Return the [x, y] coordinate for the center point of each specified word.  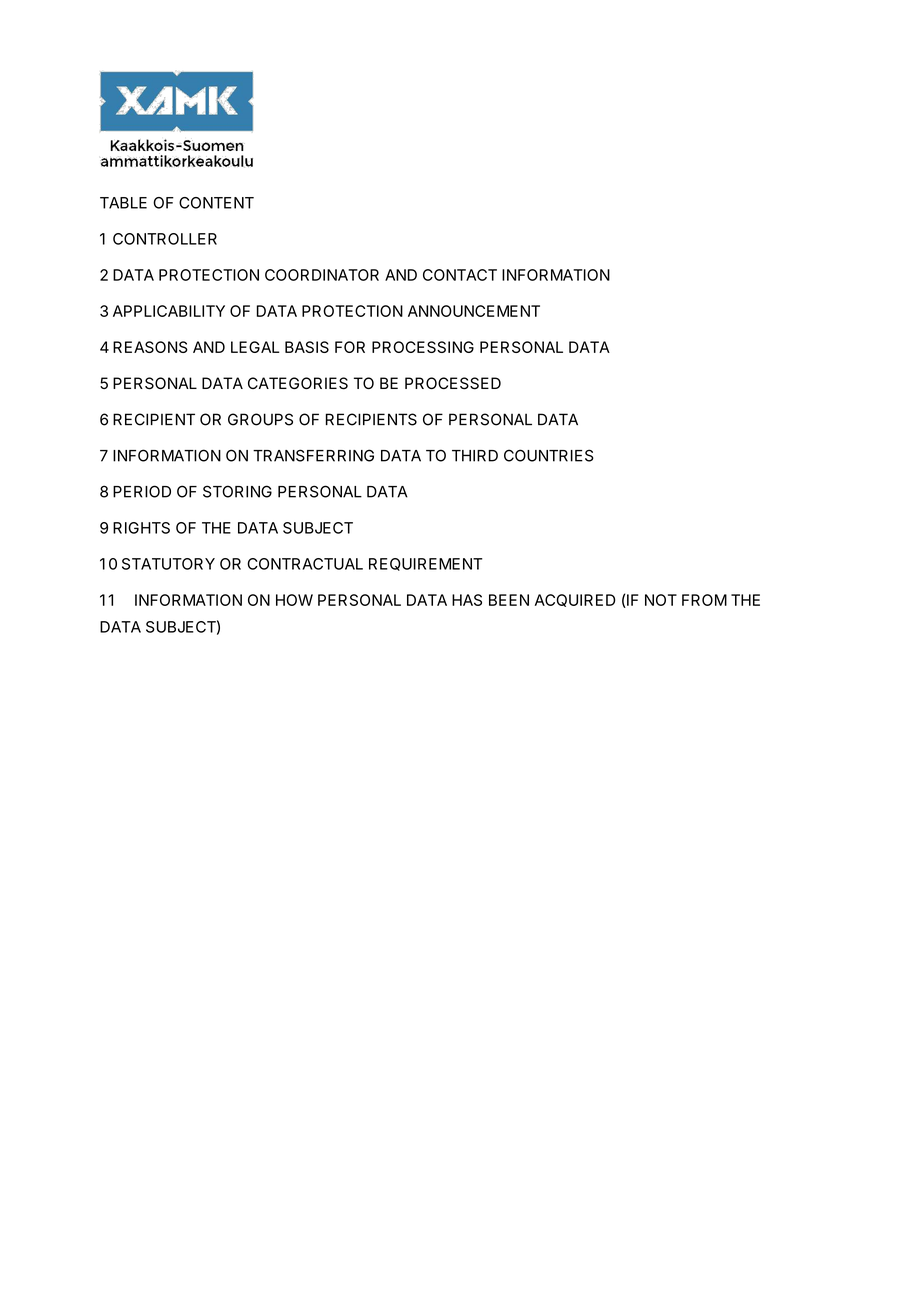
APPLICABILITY [169, 311]
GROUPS [260, 419]
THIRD [475, 456]
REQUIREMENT [425, 564]
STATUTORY [168, 564]
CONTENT [216, 203]
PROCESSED [453, 383]
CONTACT [460, 275]
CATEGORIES [298, 383]
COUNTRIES [549, 455]
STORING [237, 491]
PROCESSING [423, 347]
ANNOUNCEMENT [474, 311]
